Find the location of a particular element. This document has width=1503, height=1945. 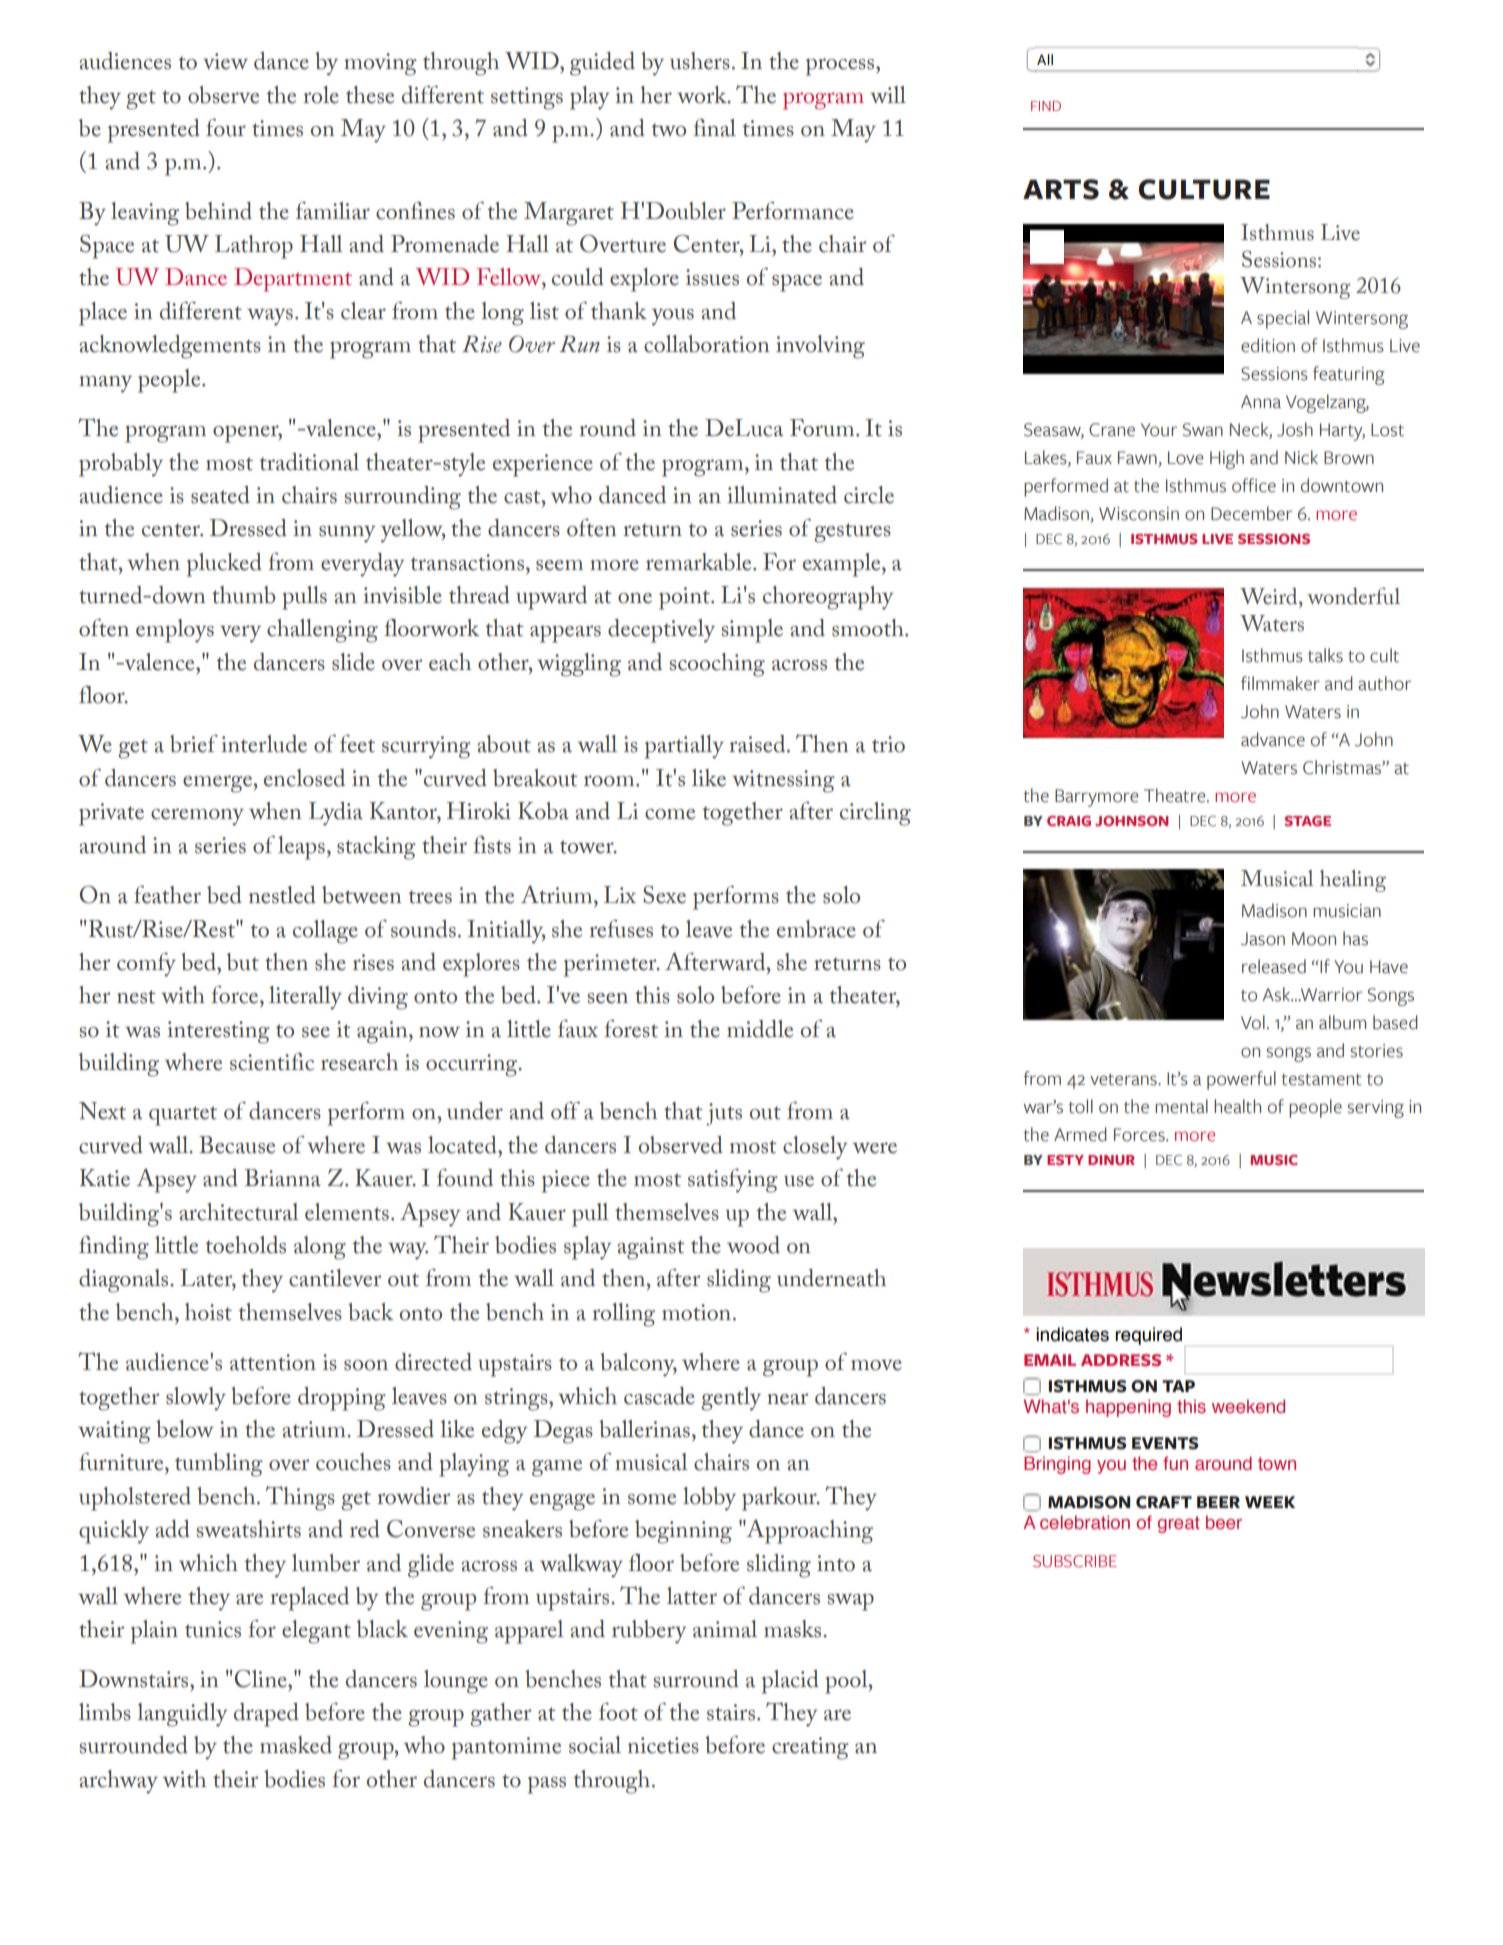

four is located at coordinates (226, 128).
